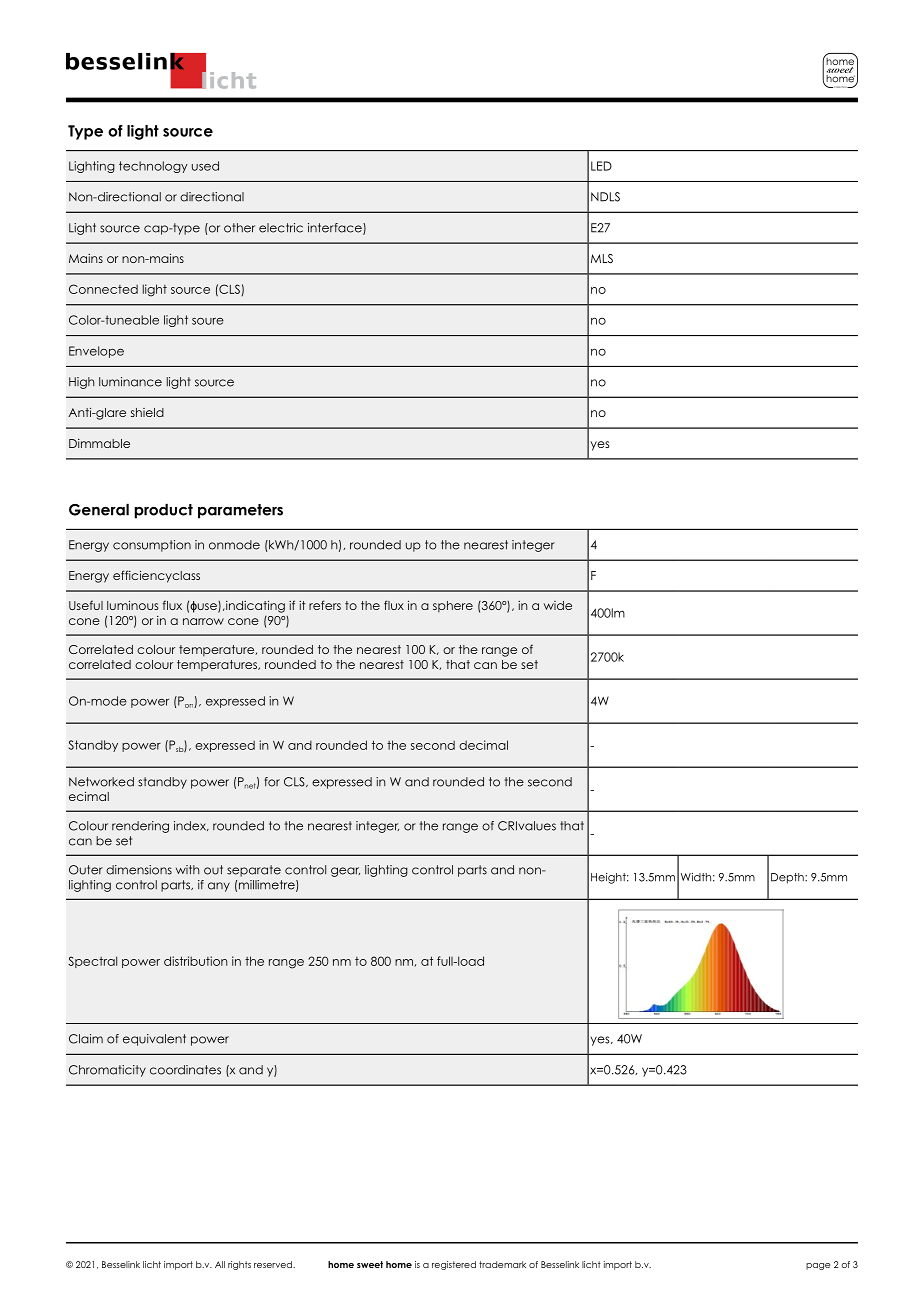  I want to click on sphere, so click(453, 607).
